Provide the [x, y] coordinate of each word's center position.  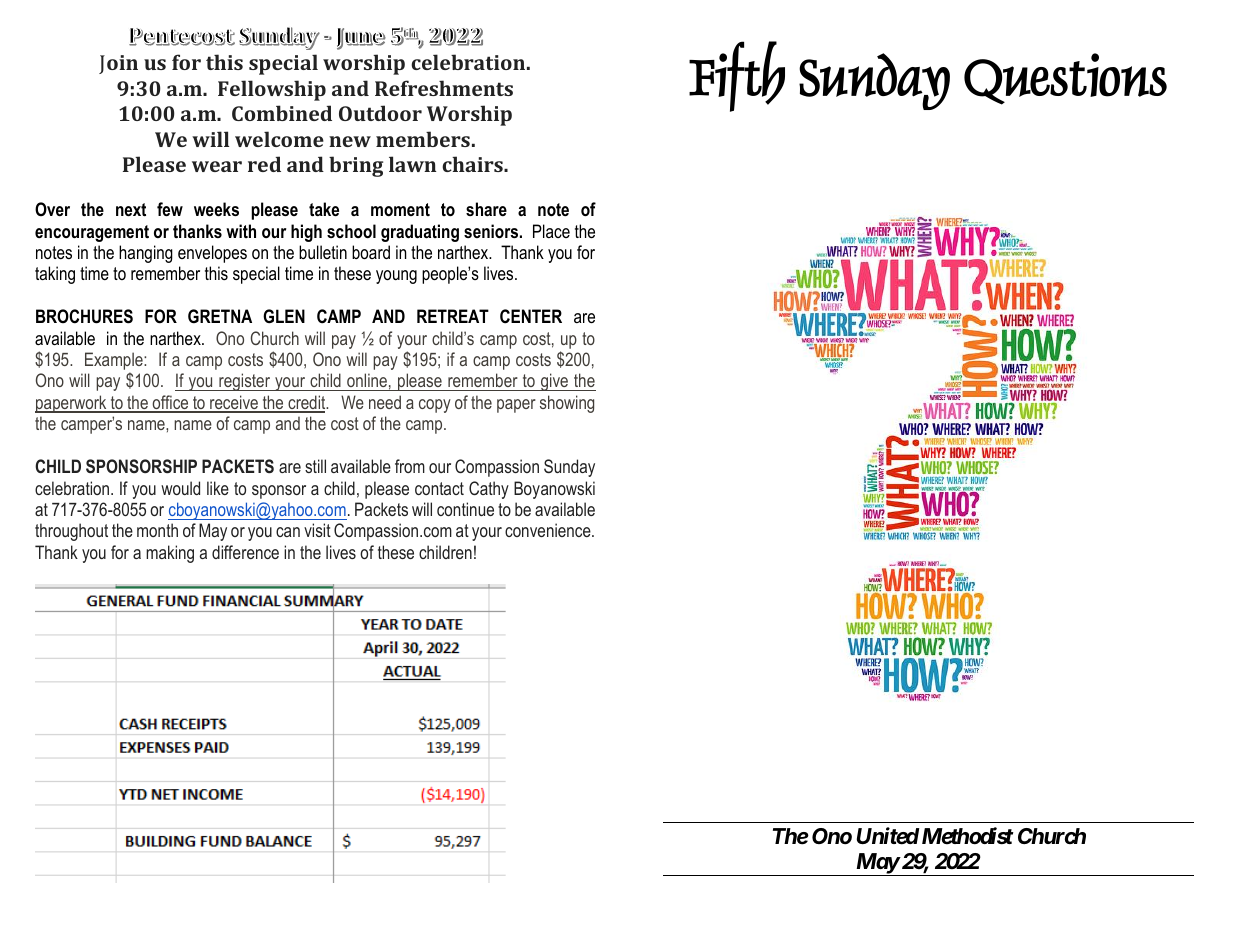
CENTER [531, 316]
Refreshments [444, 88]
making [170, 554]
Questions [1065, 79]
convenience [549, 530]
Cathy [489, 490]
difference [245, 552]
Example [115, 362]
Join [118, 64]
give [554, 382]
